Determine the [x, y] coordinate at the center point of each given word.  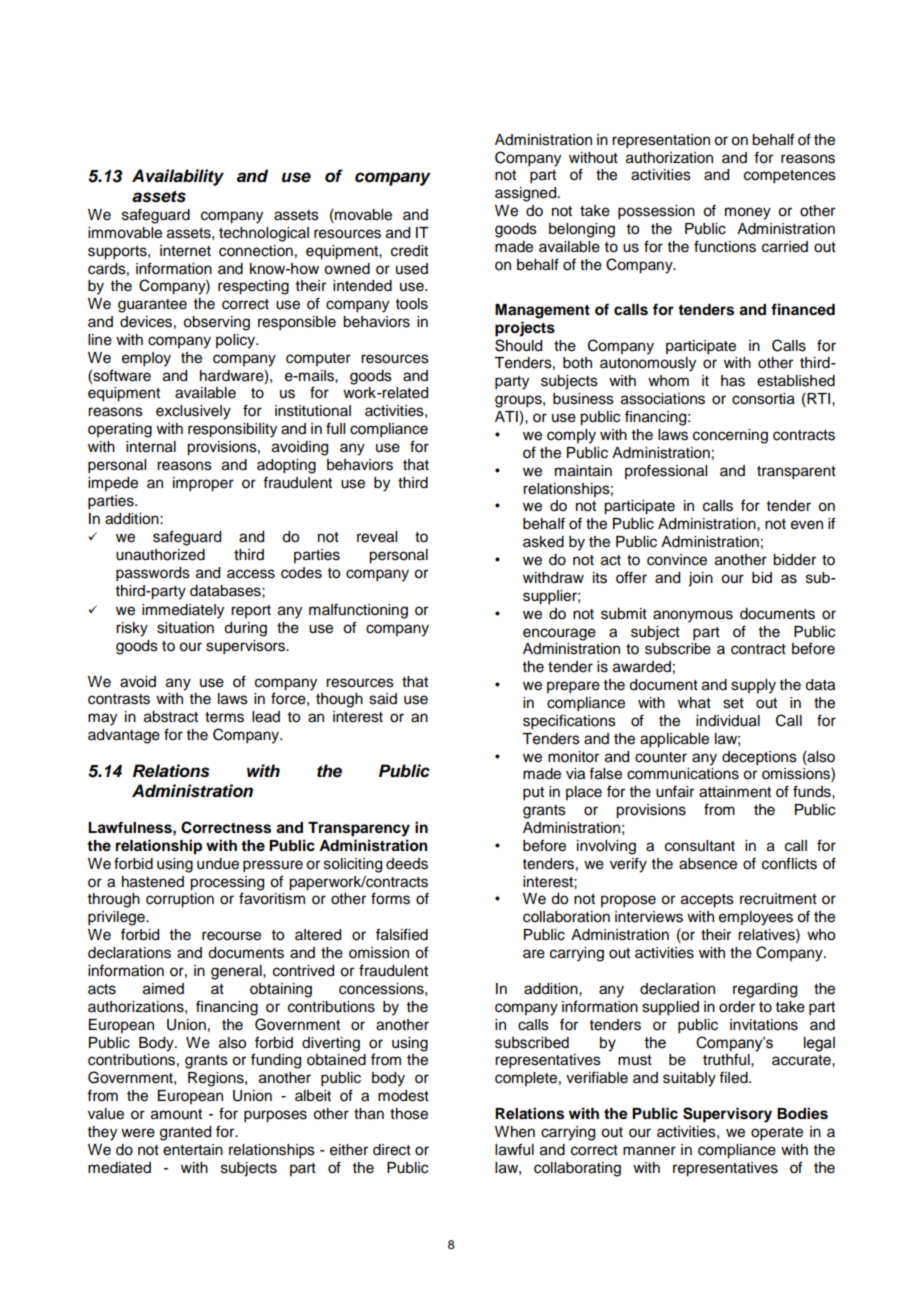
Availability [178, 177]
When [515, 1132]
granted [185, 1133]
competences [790, 177]
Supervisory [727, 1115]
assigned [527, 194]
